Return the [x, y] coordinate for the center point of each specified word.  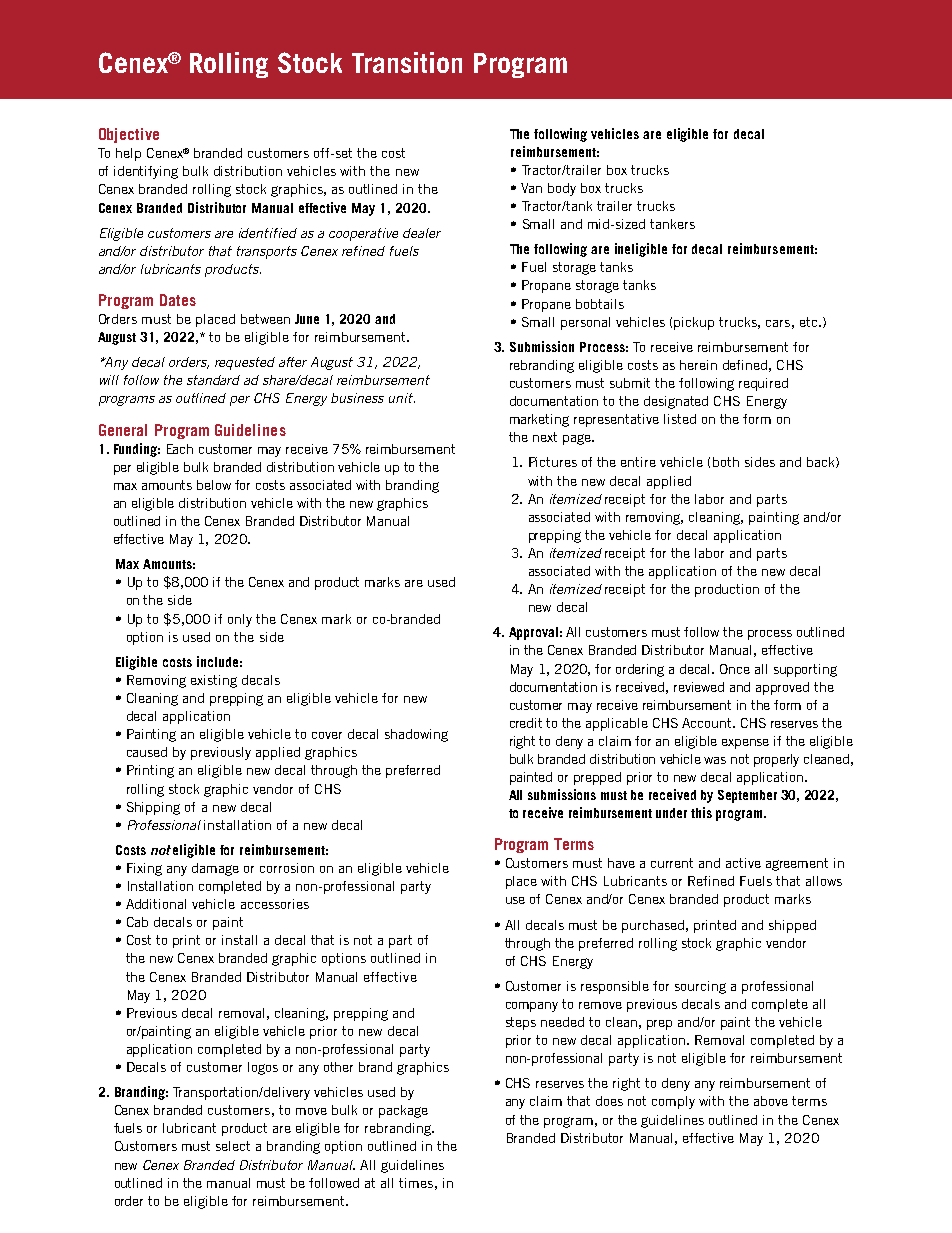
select [233, 1146]
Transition [407, 62]
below [214, 485]
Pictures [553, 462]
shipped [792, 926]
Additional [156, 904]
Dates [178, 300]
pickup [694, 323]
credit [526, 723]
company [532, 1007]
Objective [129, 135]
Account [708, 723]
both [726, 462]
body [562, 189]
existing [214, 681]
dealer [422, 233]
